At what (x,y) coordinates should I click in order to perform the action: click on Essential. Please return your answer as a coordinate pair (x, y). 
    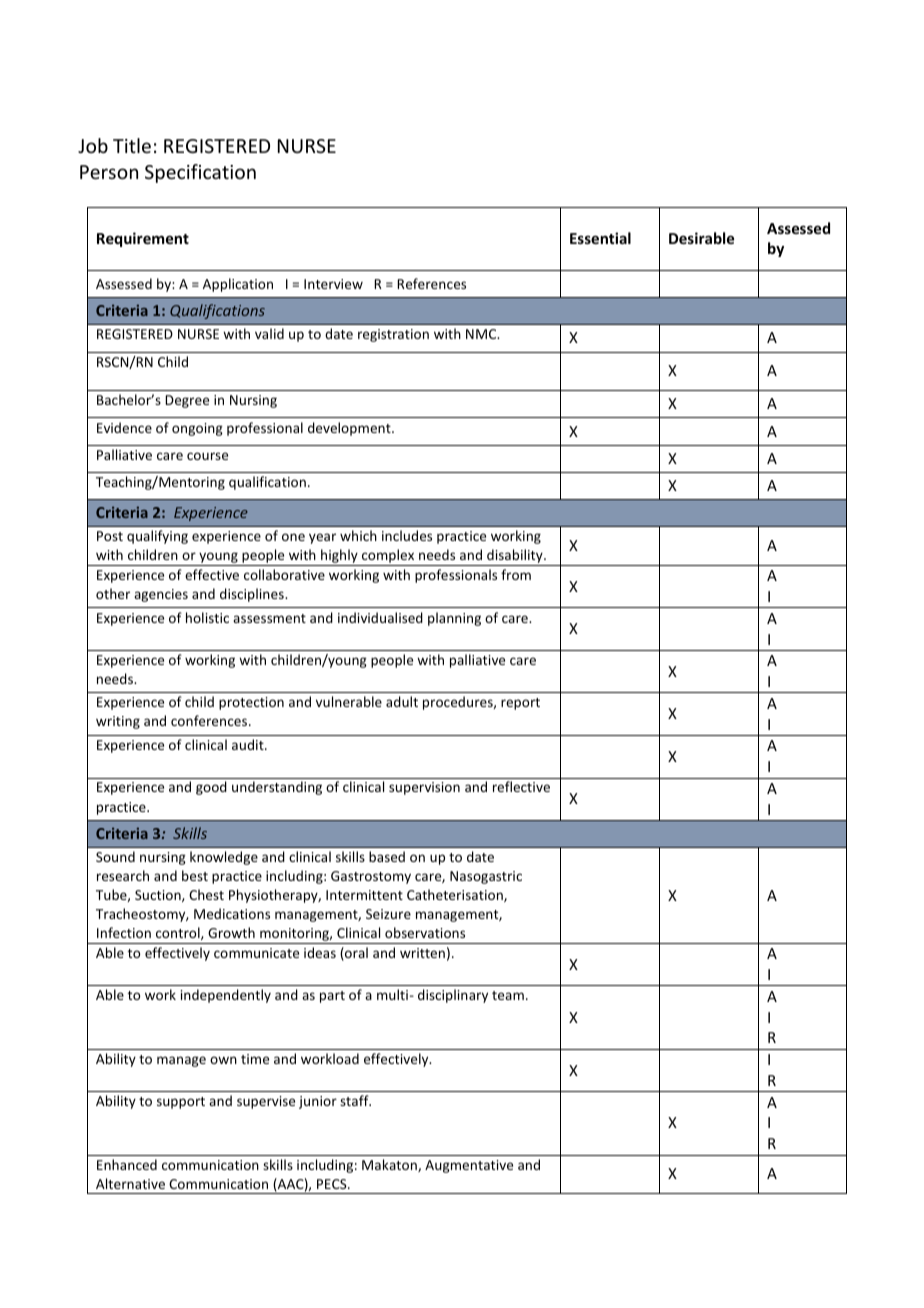
    Looking at the image, I should click on (600, 238).
